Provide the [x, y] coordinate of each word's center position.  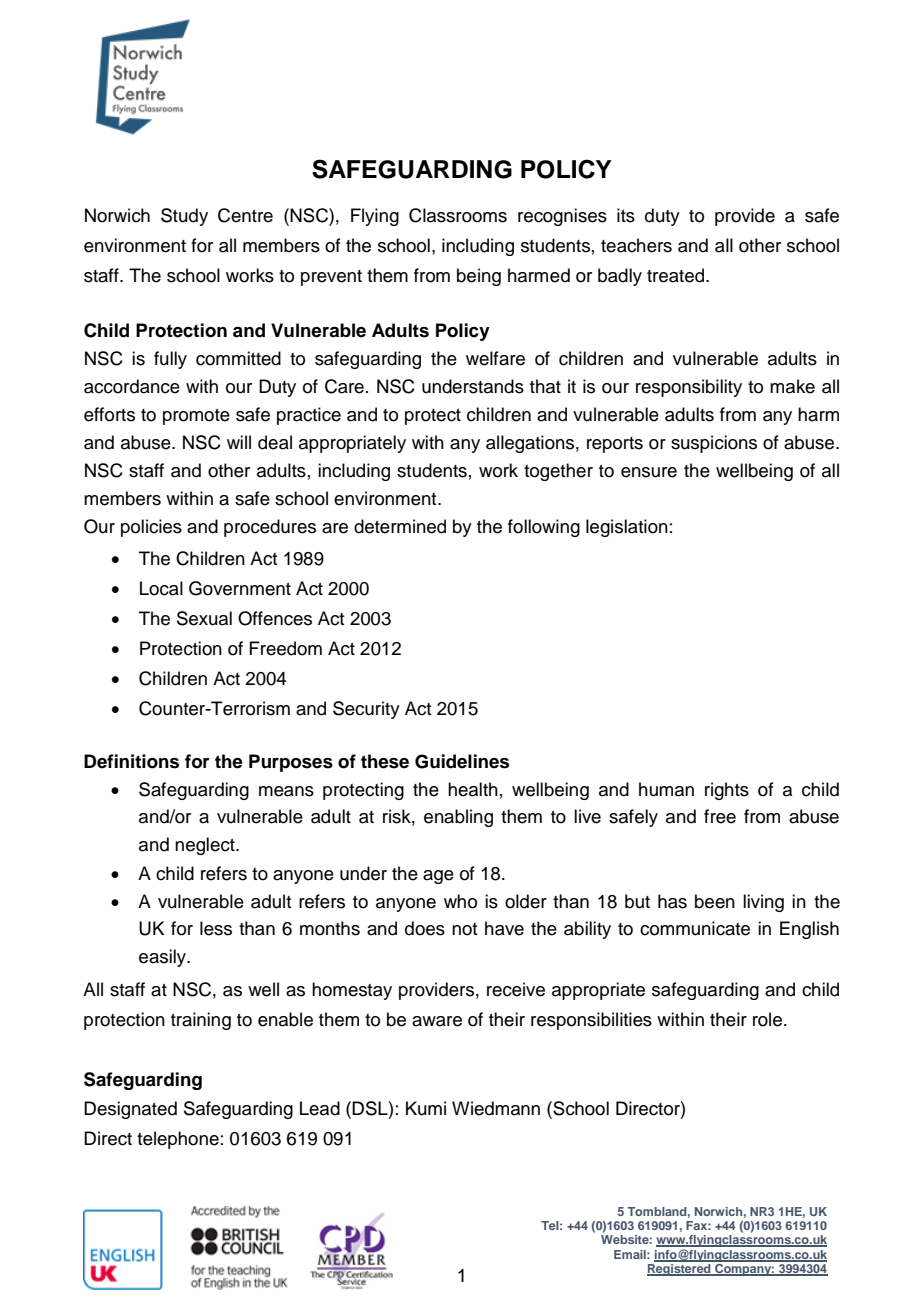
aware [437, 1021]
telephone [178, 1140]
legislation [627, 528]
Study [184, 217]
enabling [458, 818]
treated [677, 275]
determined [400, 526]
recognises [562, 217]
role [769, 1019]
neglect [206, 846]
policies [151, 528]
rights [727, 791]
